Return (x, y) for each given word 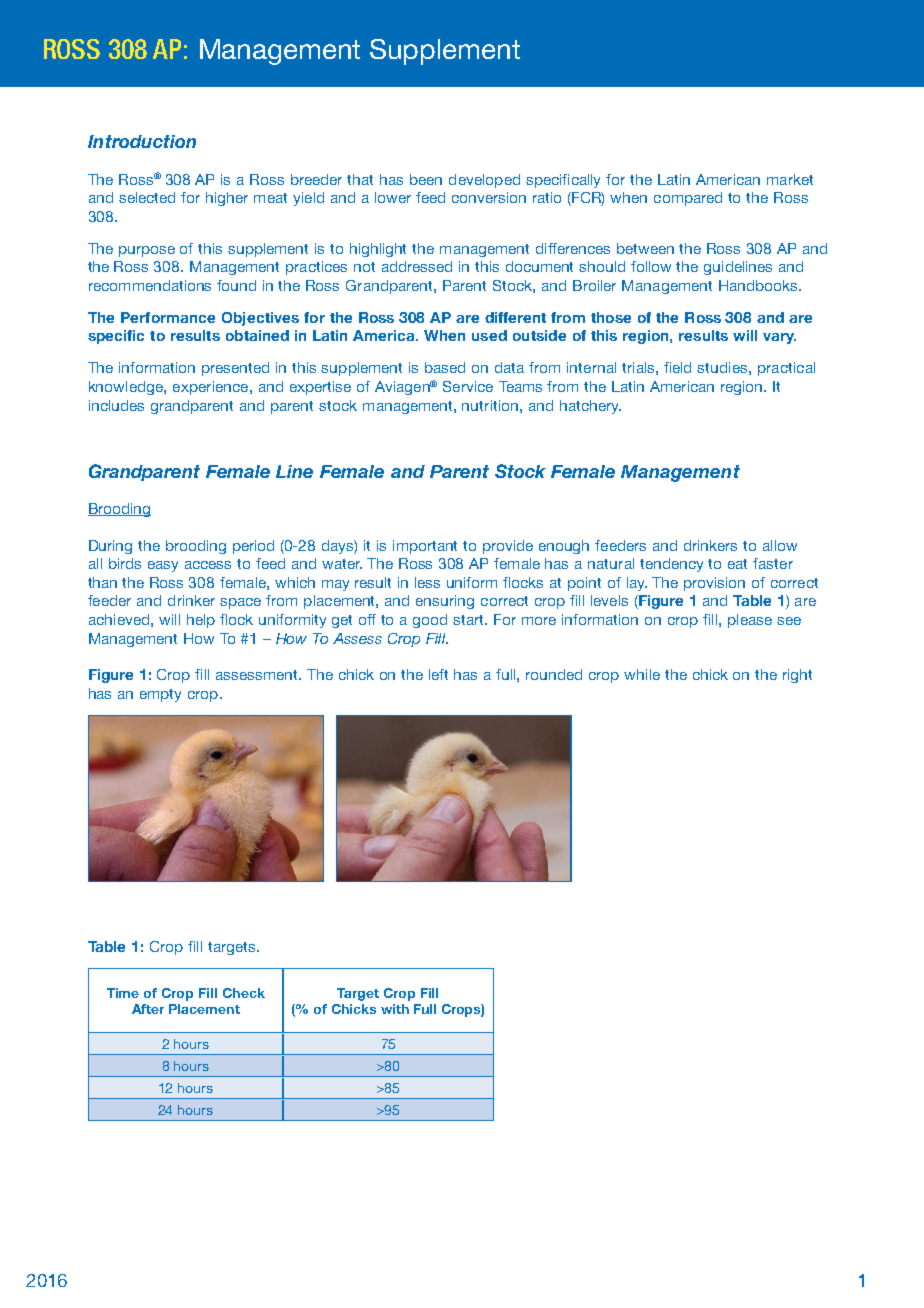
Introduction (142, 141)
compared (688, 199)
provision (714, 584)
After (148, 1009)
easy (163, 566)
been (426, 179)
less (427, 582)
